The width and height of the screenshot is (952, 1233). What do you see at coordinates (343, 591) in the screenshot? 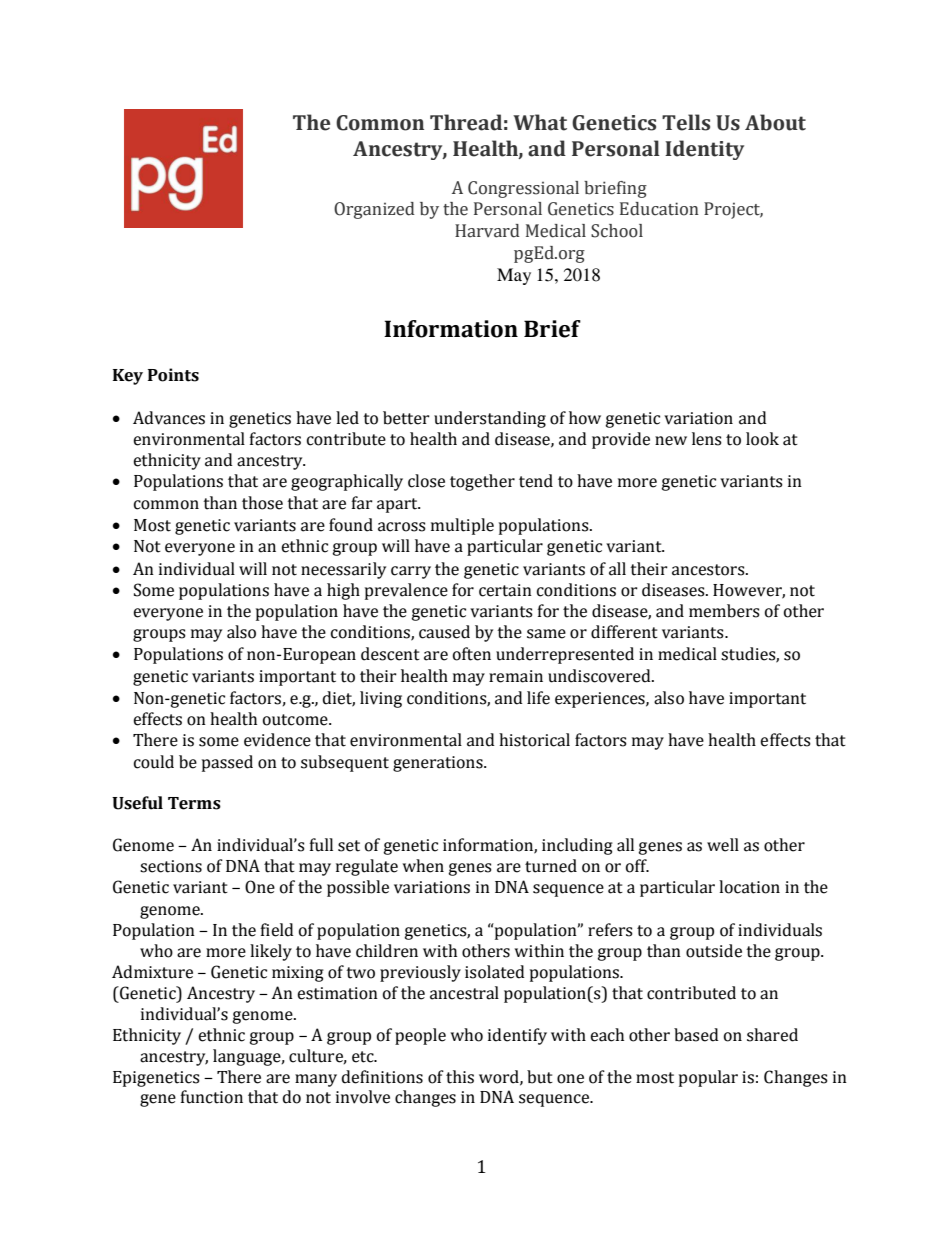
I see `high` at bounding box center [343, 591].
